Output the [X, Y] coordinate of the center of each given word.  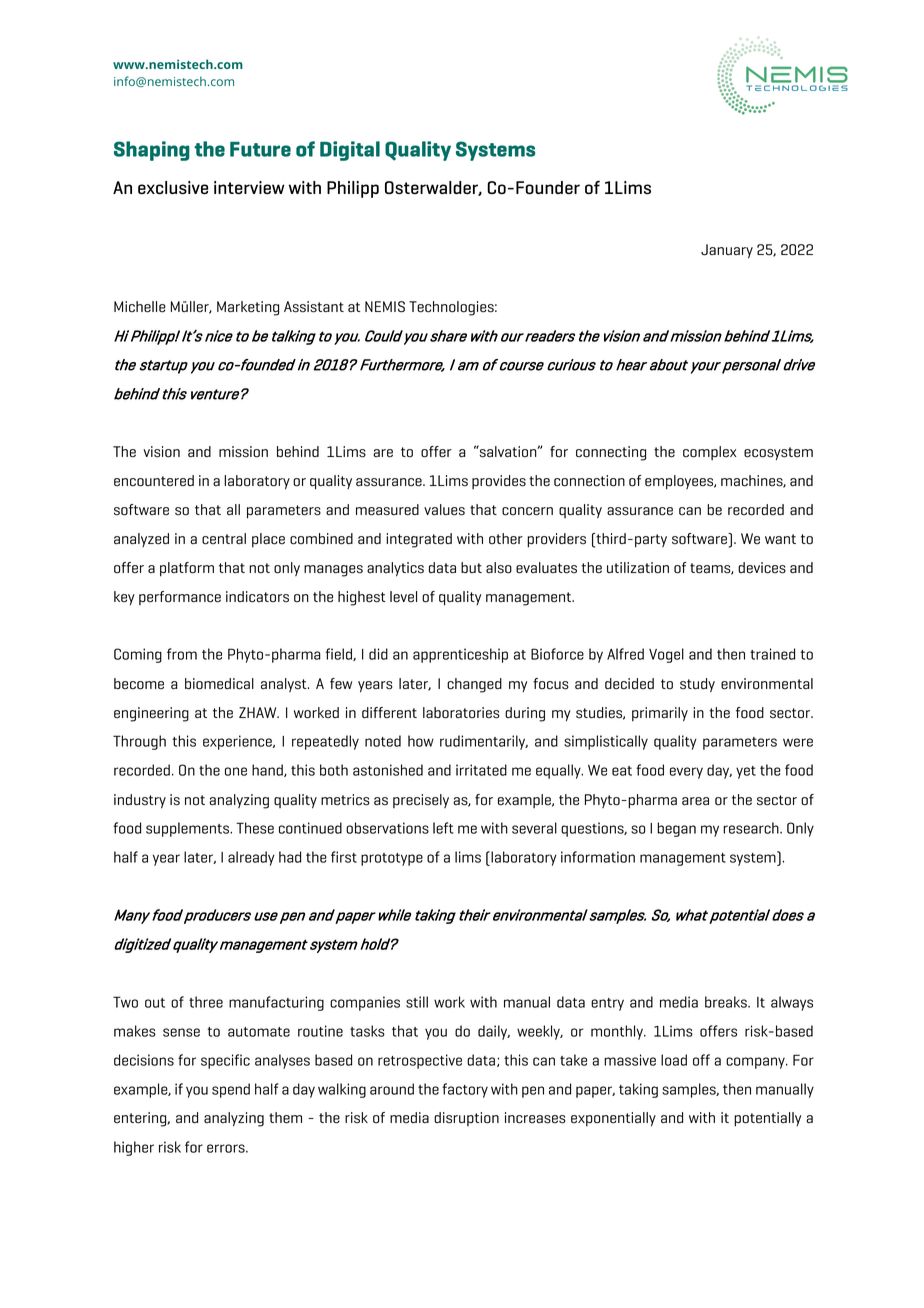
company [756, 1063]
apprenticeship [460, 655]
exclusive [173, 187]
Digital [350, 151]
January [727, 251]
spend [231, 1090]
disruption [466, 1119]
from [182, 654]
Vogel [666, 655]
